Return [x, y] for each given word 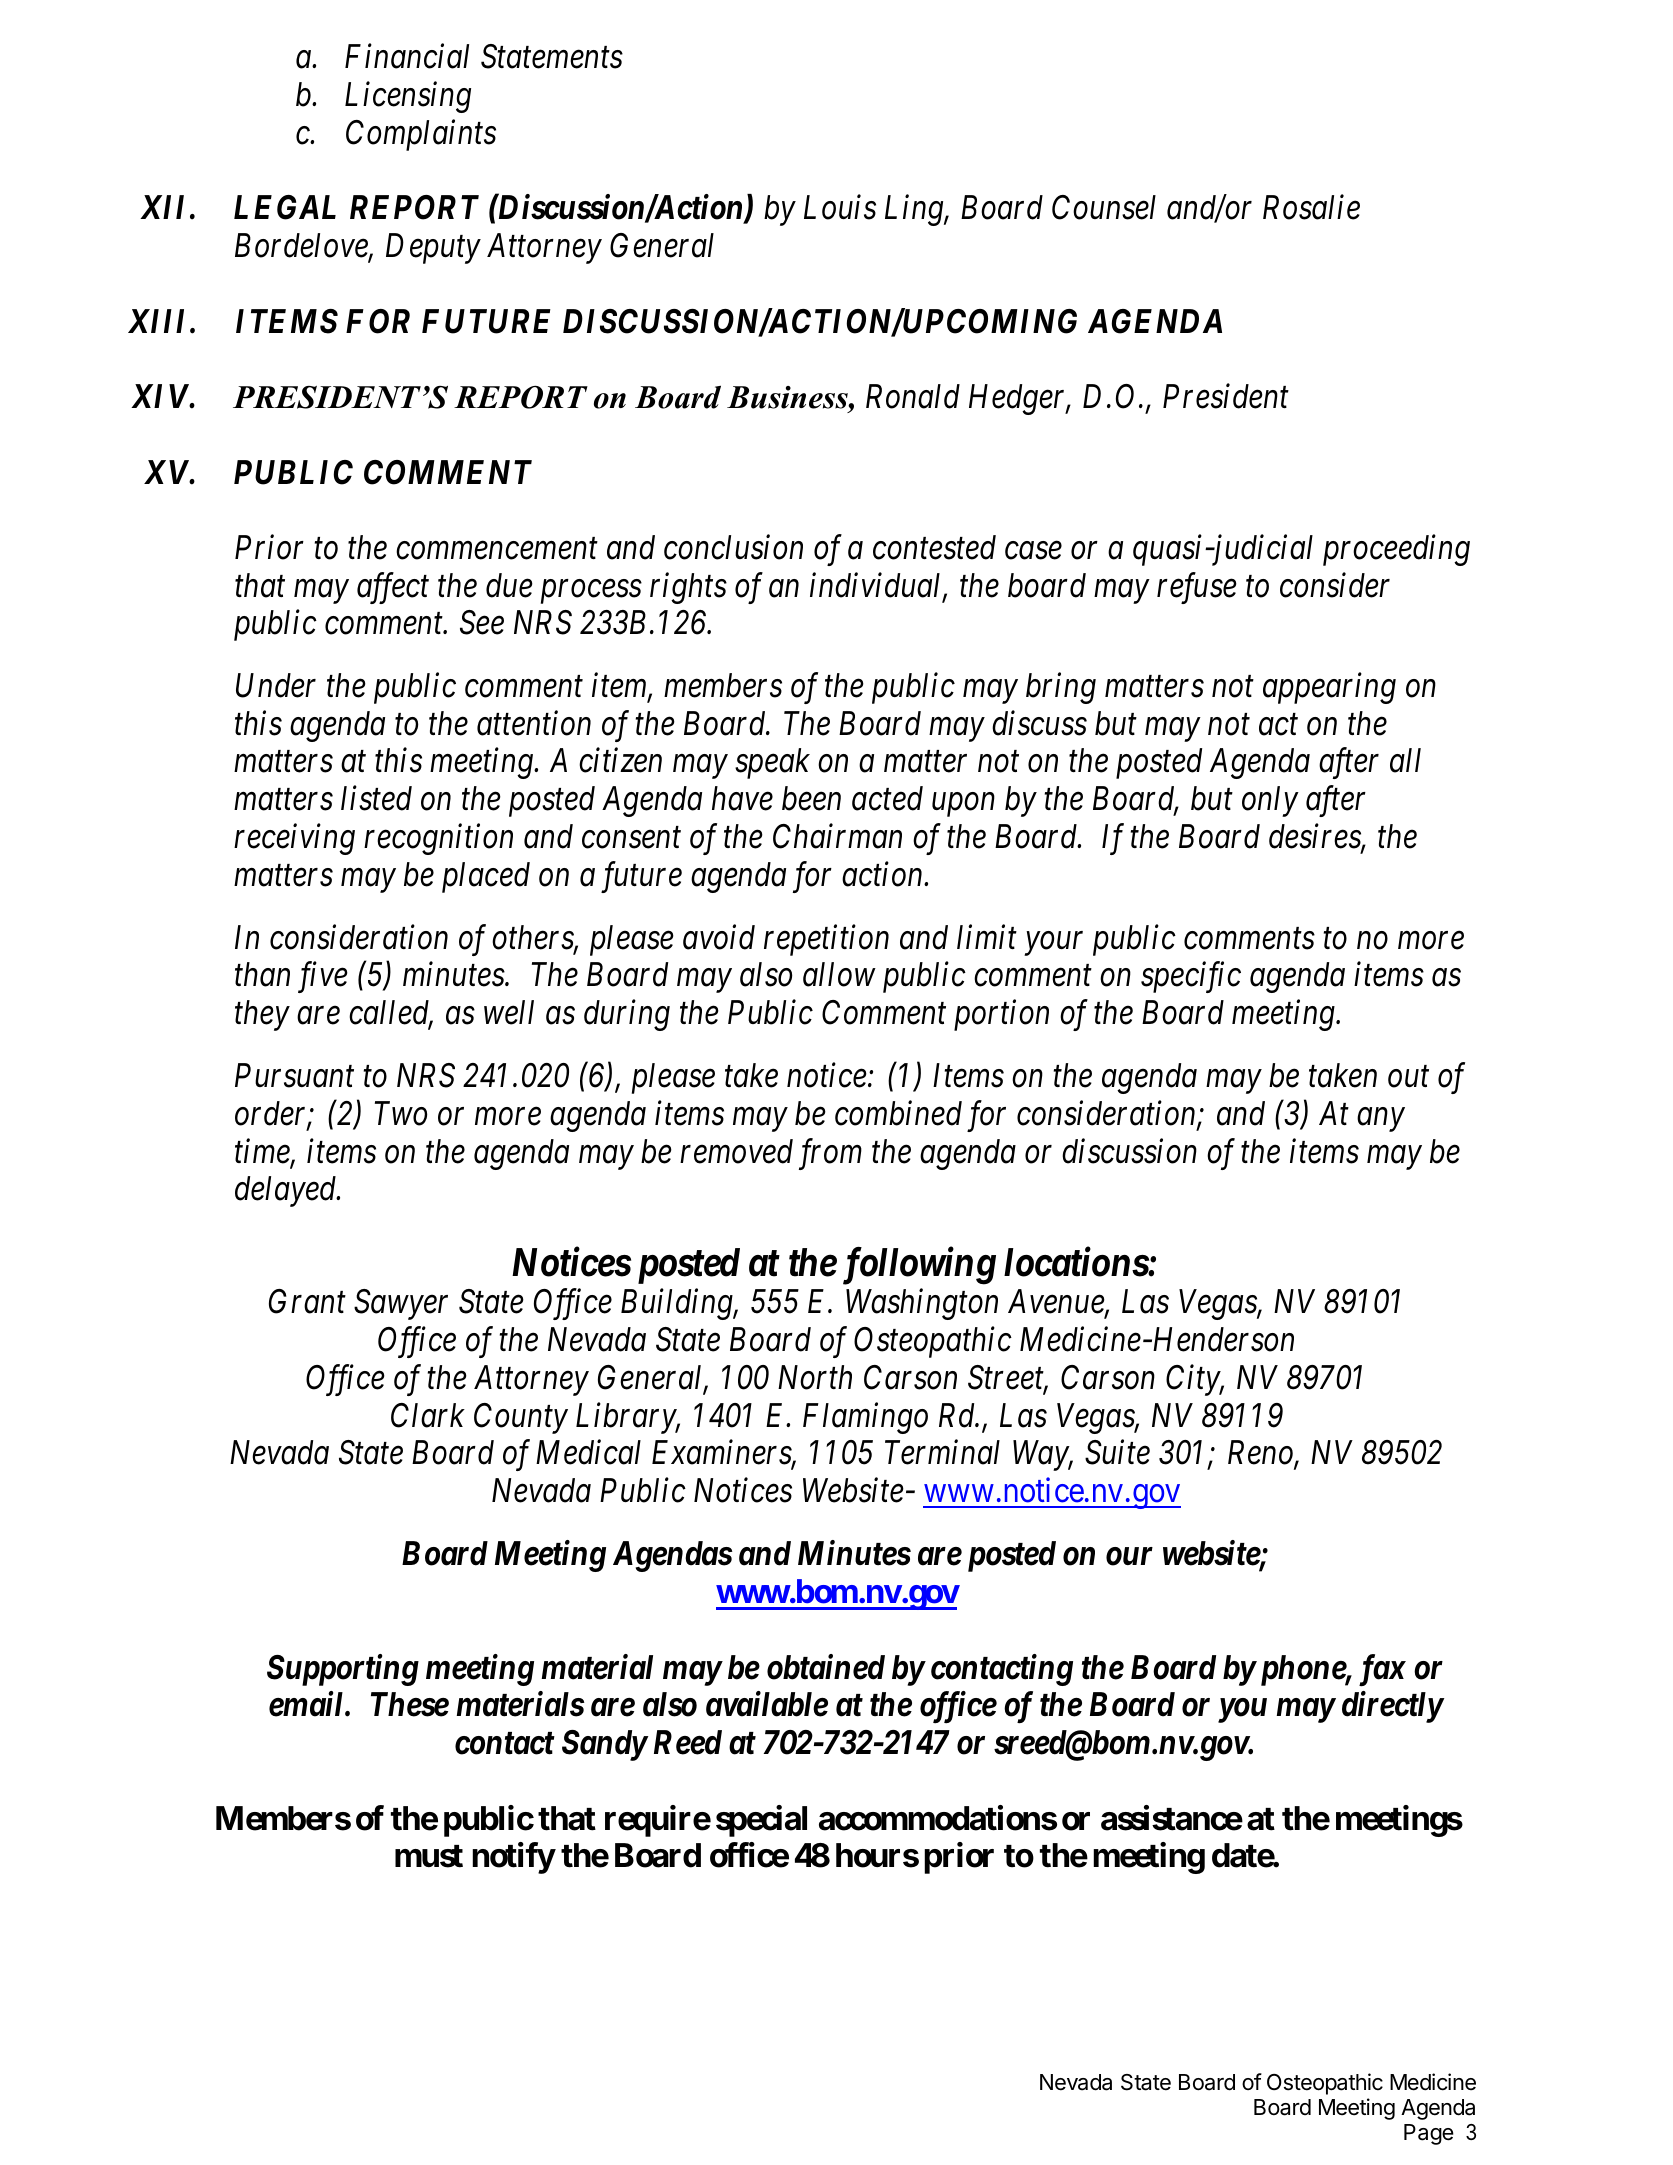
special [761, 1821]
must [429, 1856]
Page [1429, 2134]
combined [898, 1113]
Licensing [408, 98]
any [1381, 1120]
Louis [840, 208]
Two [401, 1113]
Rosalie [1311, 207]
